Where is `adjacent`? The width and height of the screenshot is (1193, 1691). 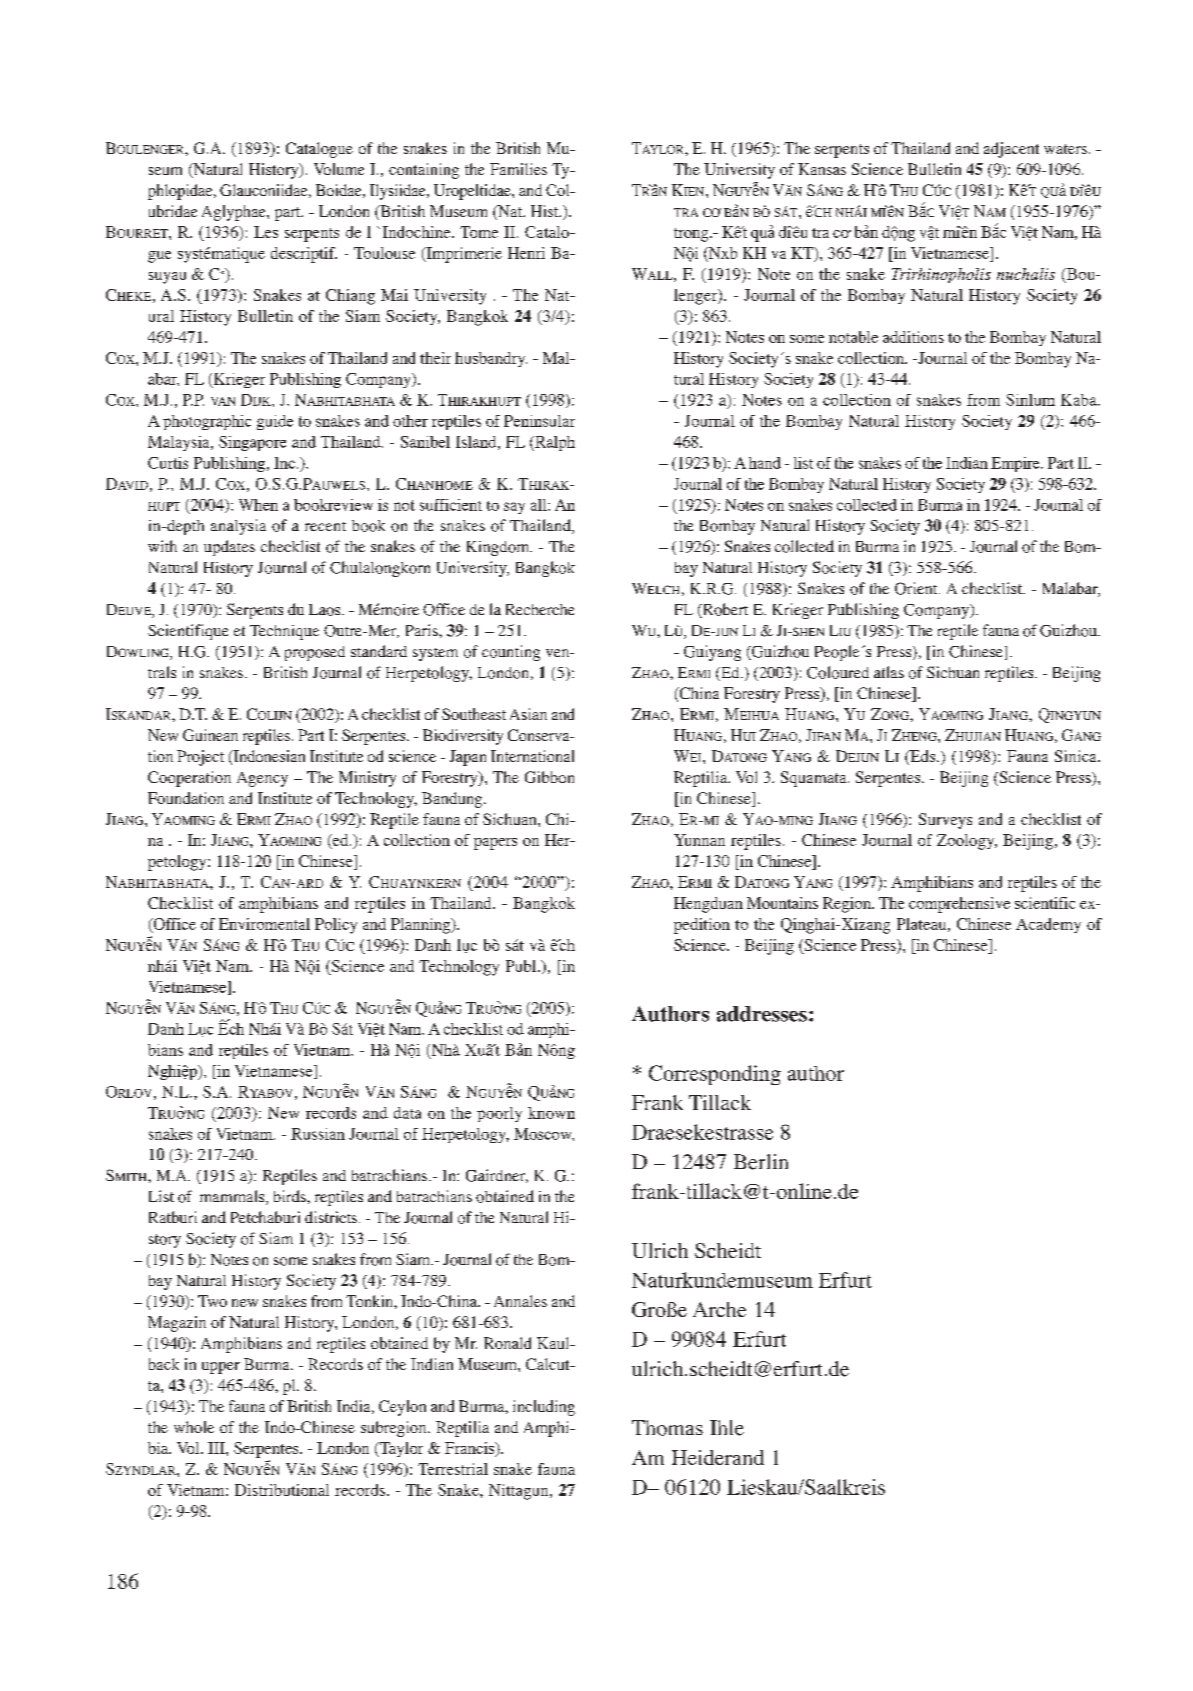
adjacent is located at coordinates (1011, 150).
